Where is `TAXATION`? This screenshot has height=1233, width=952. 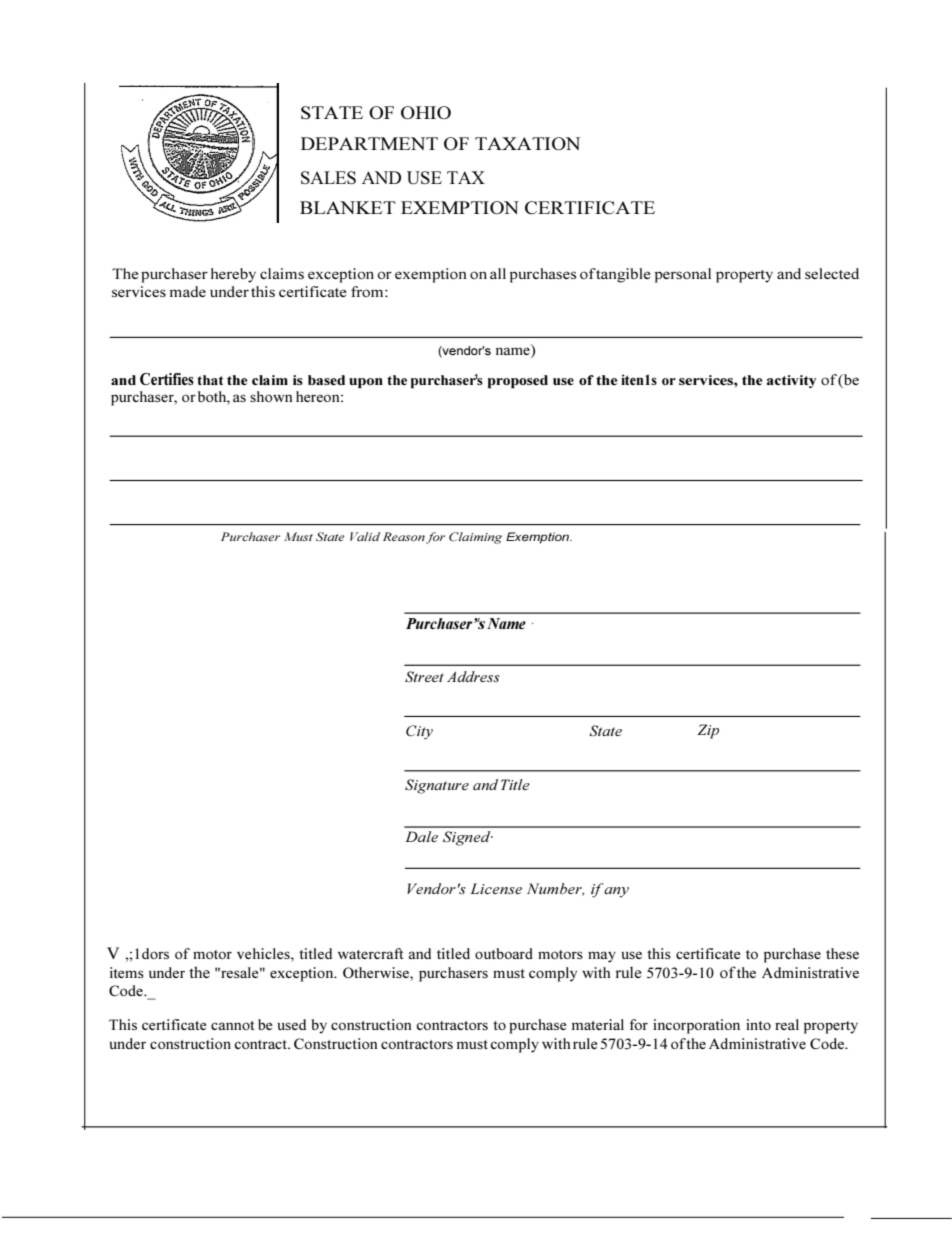
TAXATION is located at coordinates (527, 143).
